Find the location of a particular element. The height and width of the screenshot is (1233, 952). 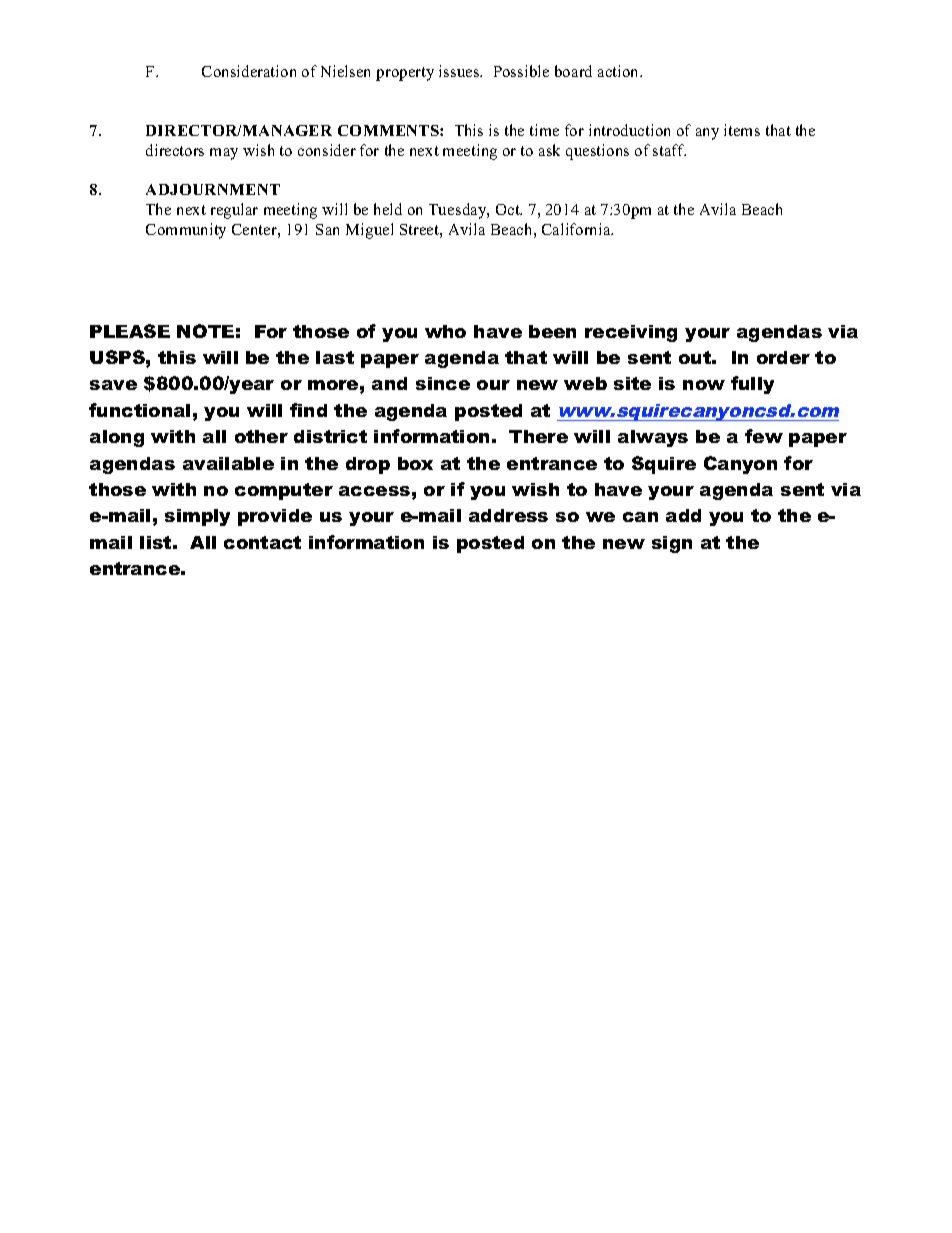

since is located at coordinates (443, 383).
